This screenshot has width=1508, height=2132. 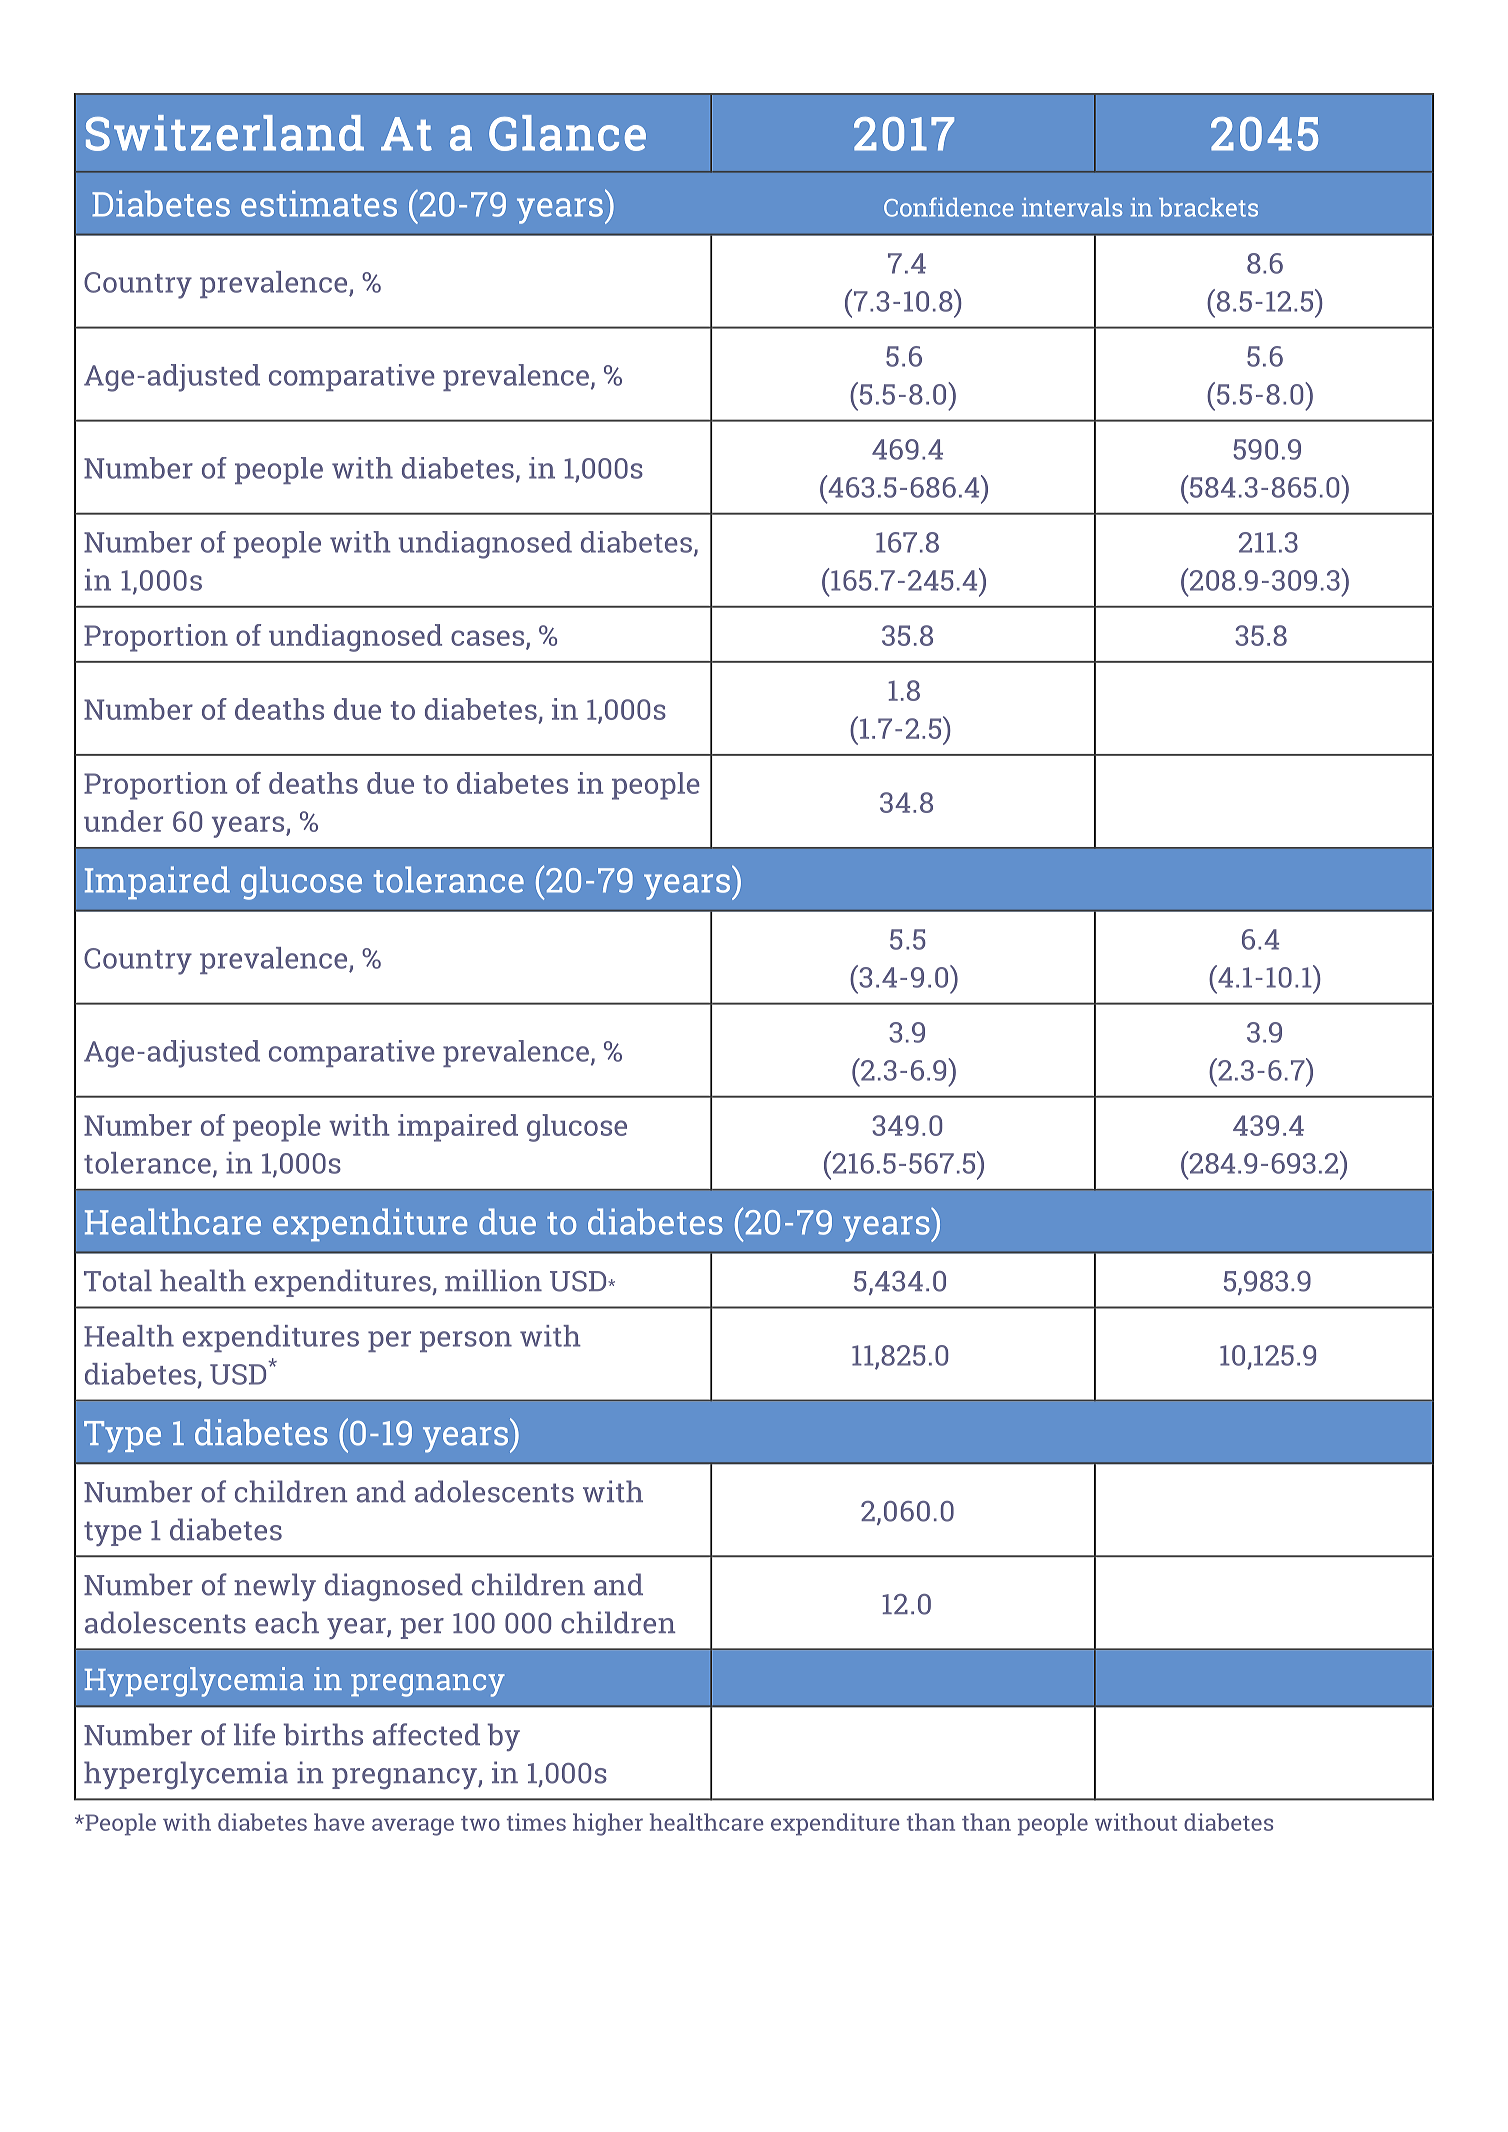 I want to click on under, so click(x=123, y=821).
